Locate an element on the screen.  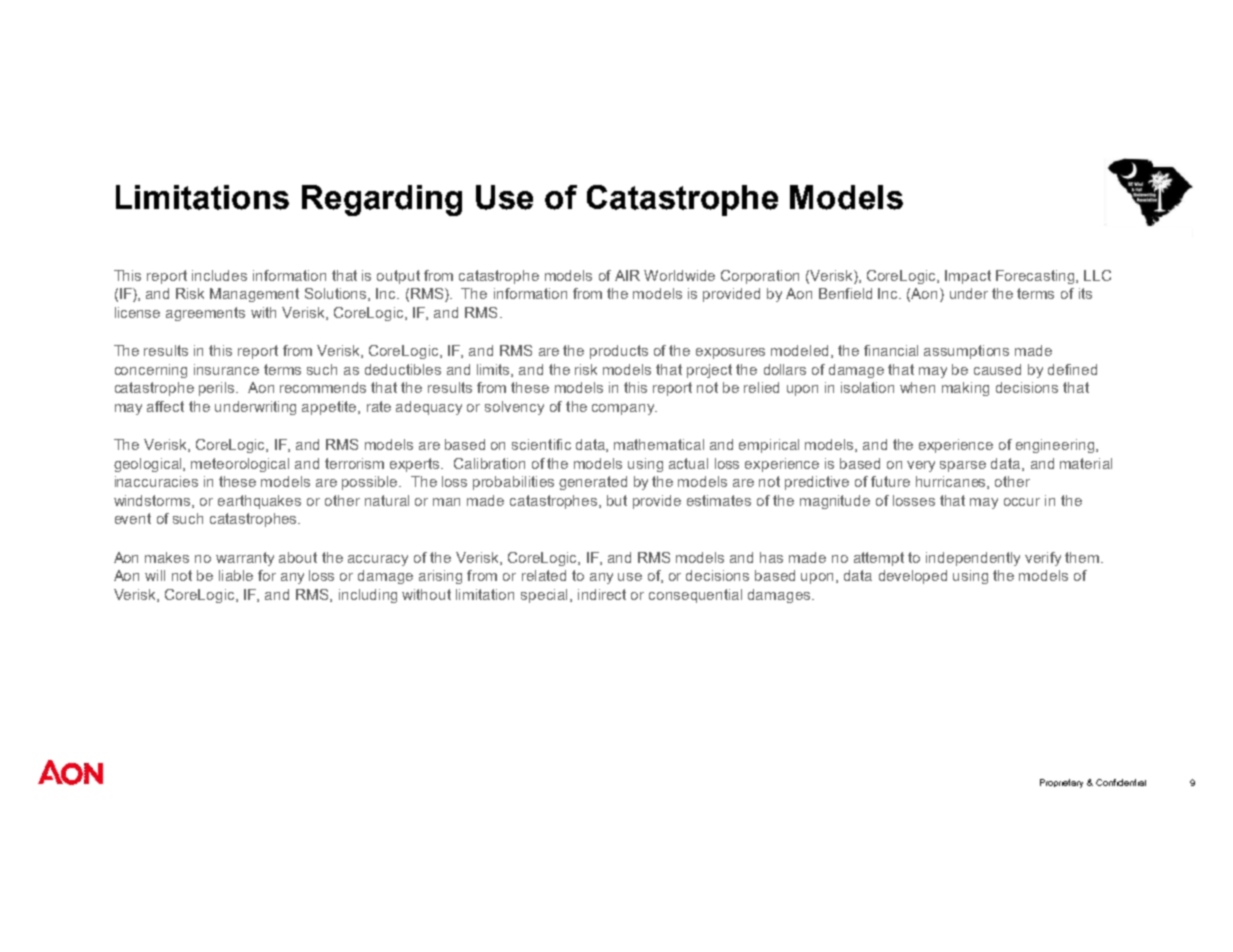
meteorological is located at coordinates (240, 465).
